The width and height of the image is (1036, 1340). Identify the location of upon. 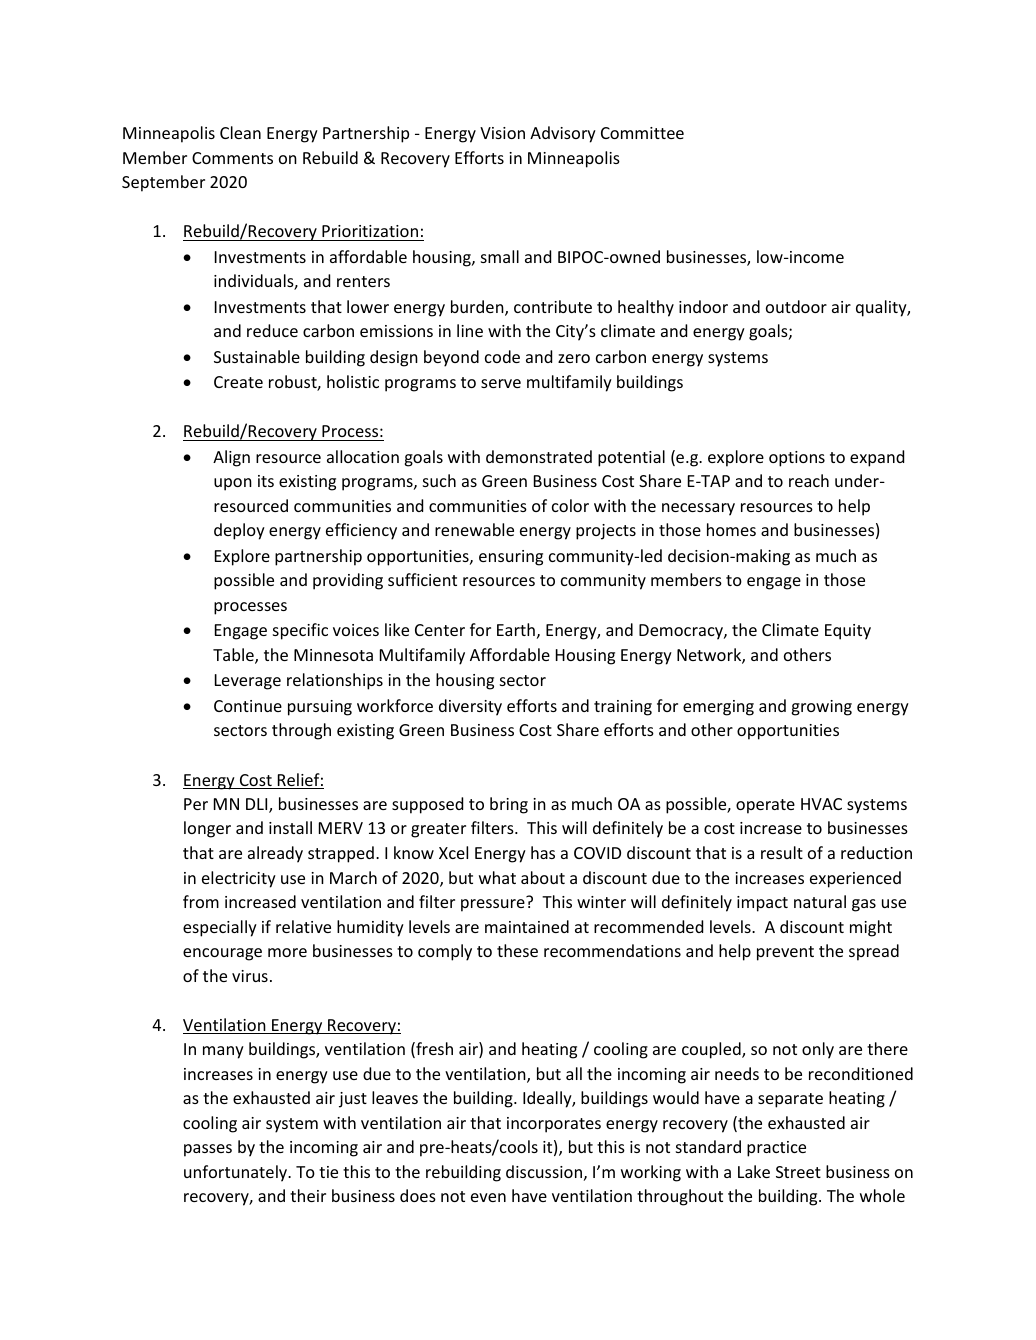
(233, 484).
